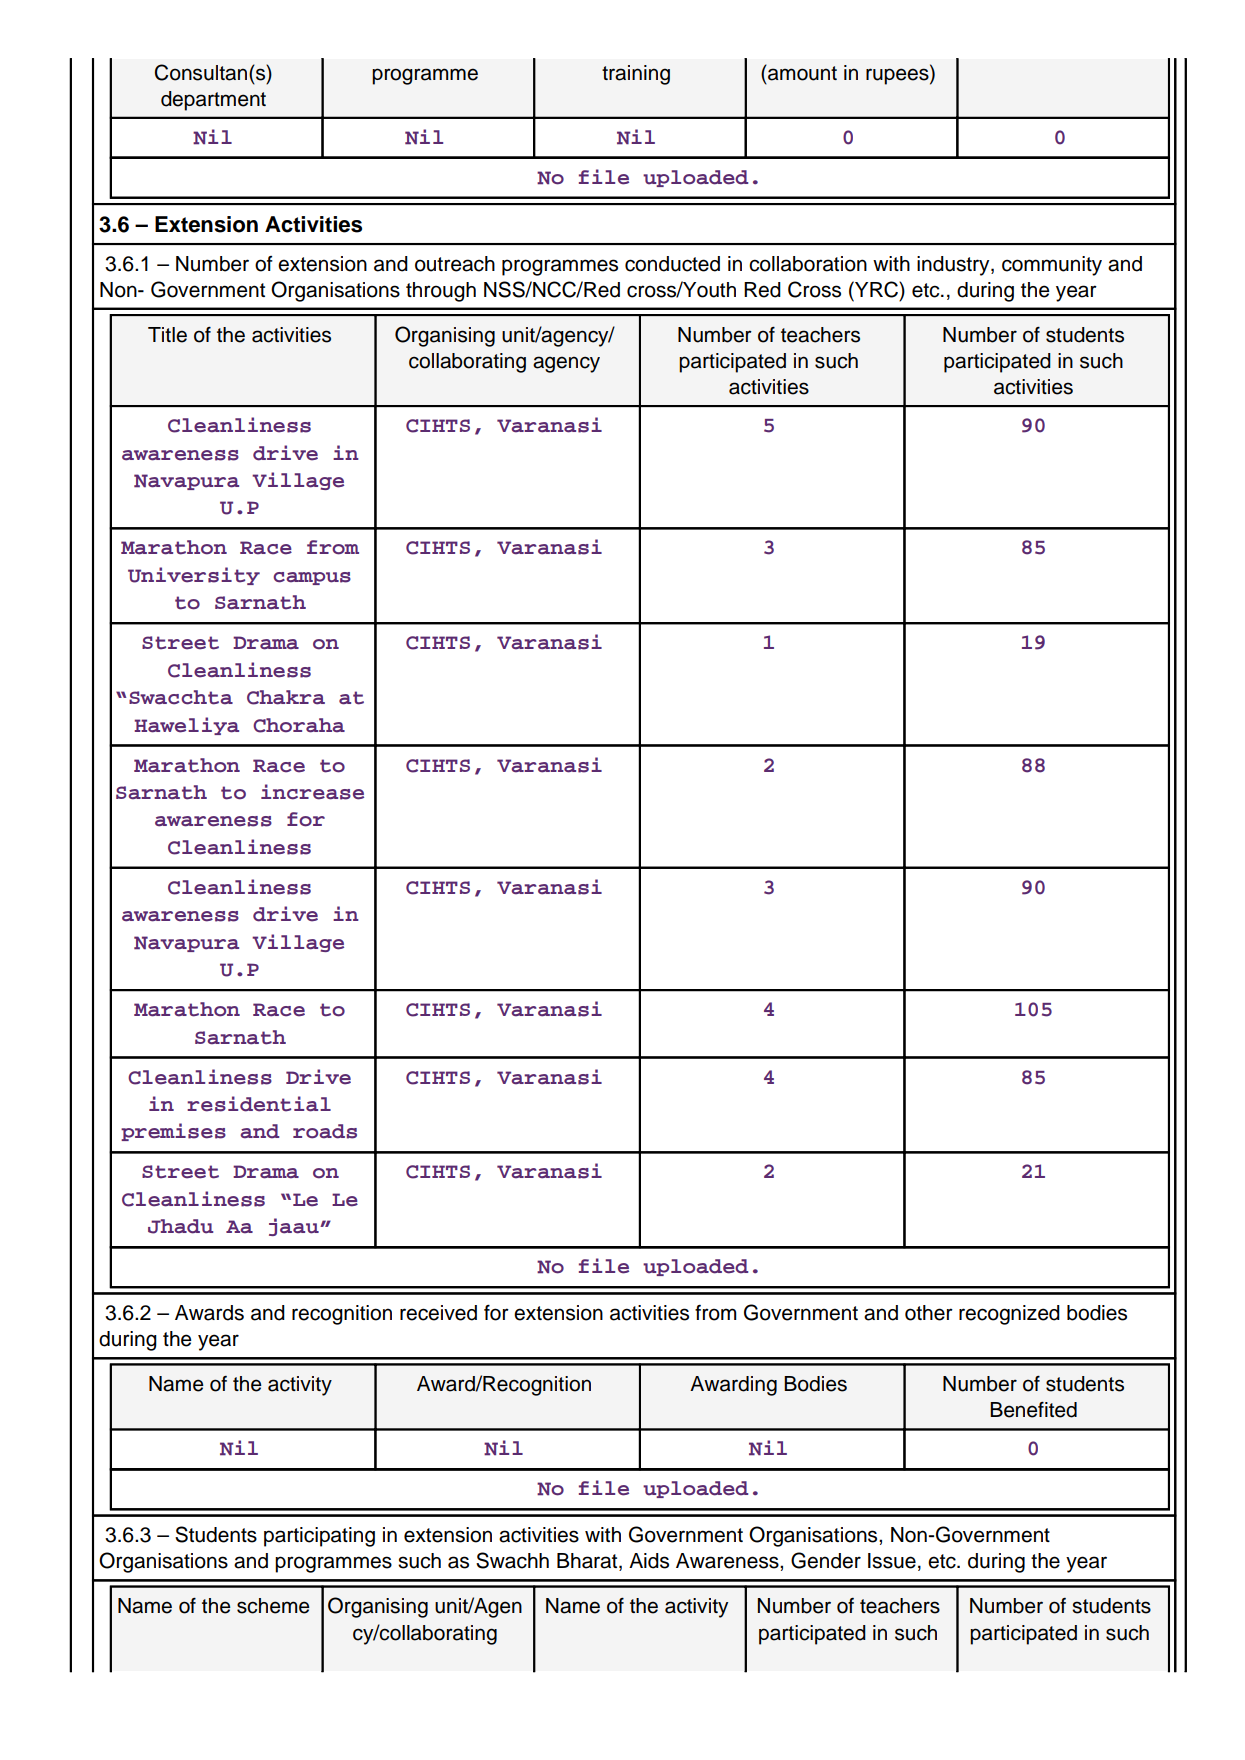 This document has width=1245, height=1760. I want to click on increase, so click(312, 792).
